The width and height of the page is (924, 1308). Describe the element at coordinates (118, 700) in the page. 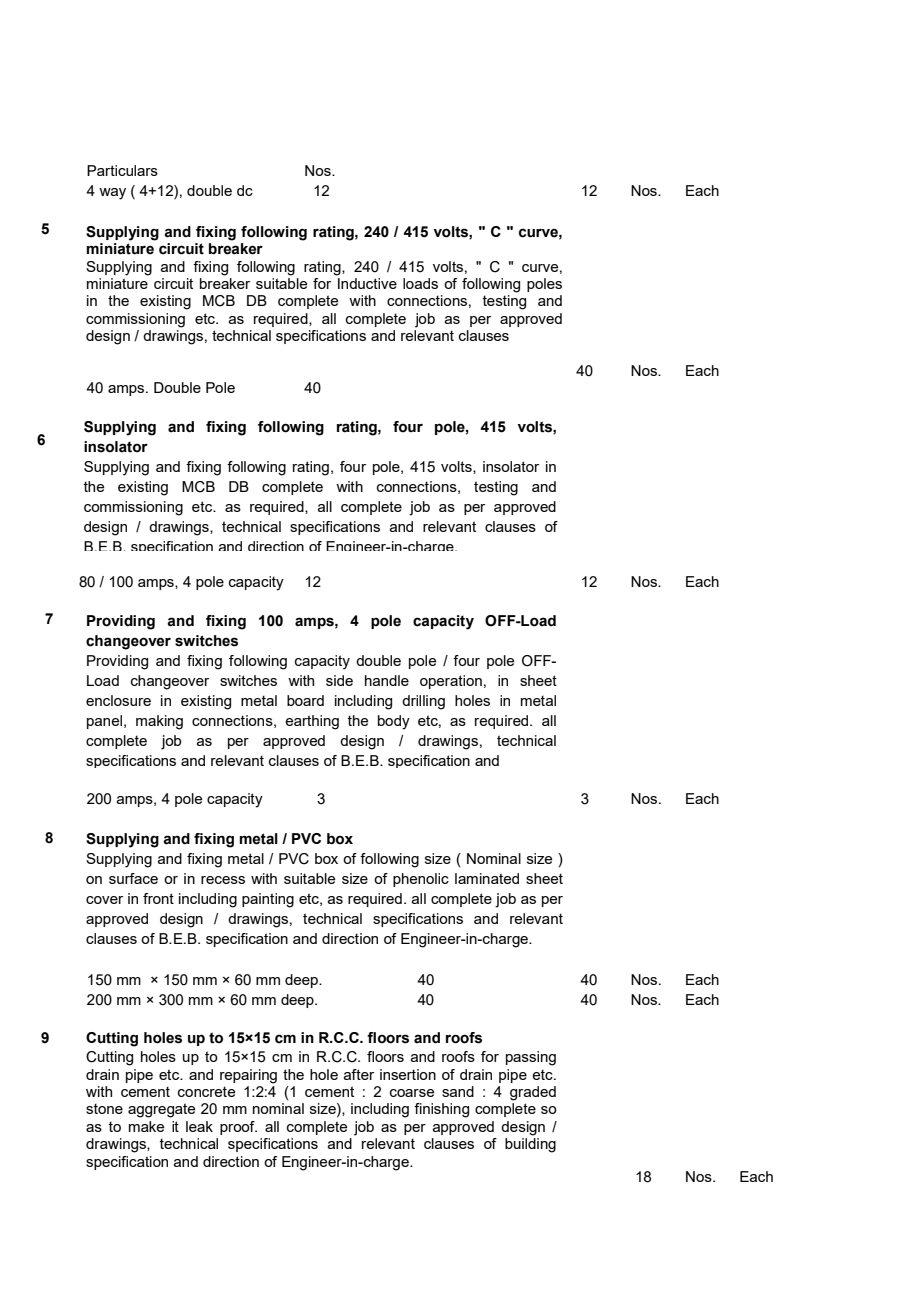

I see `enclosure` at that location.
